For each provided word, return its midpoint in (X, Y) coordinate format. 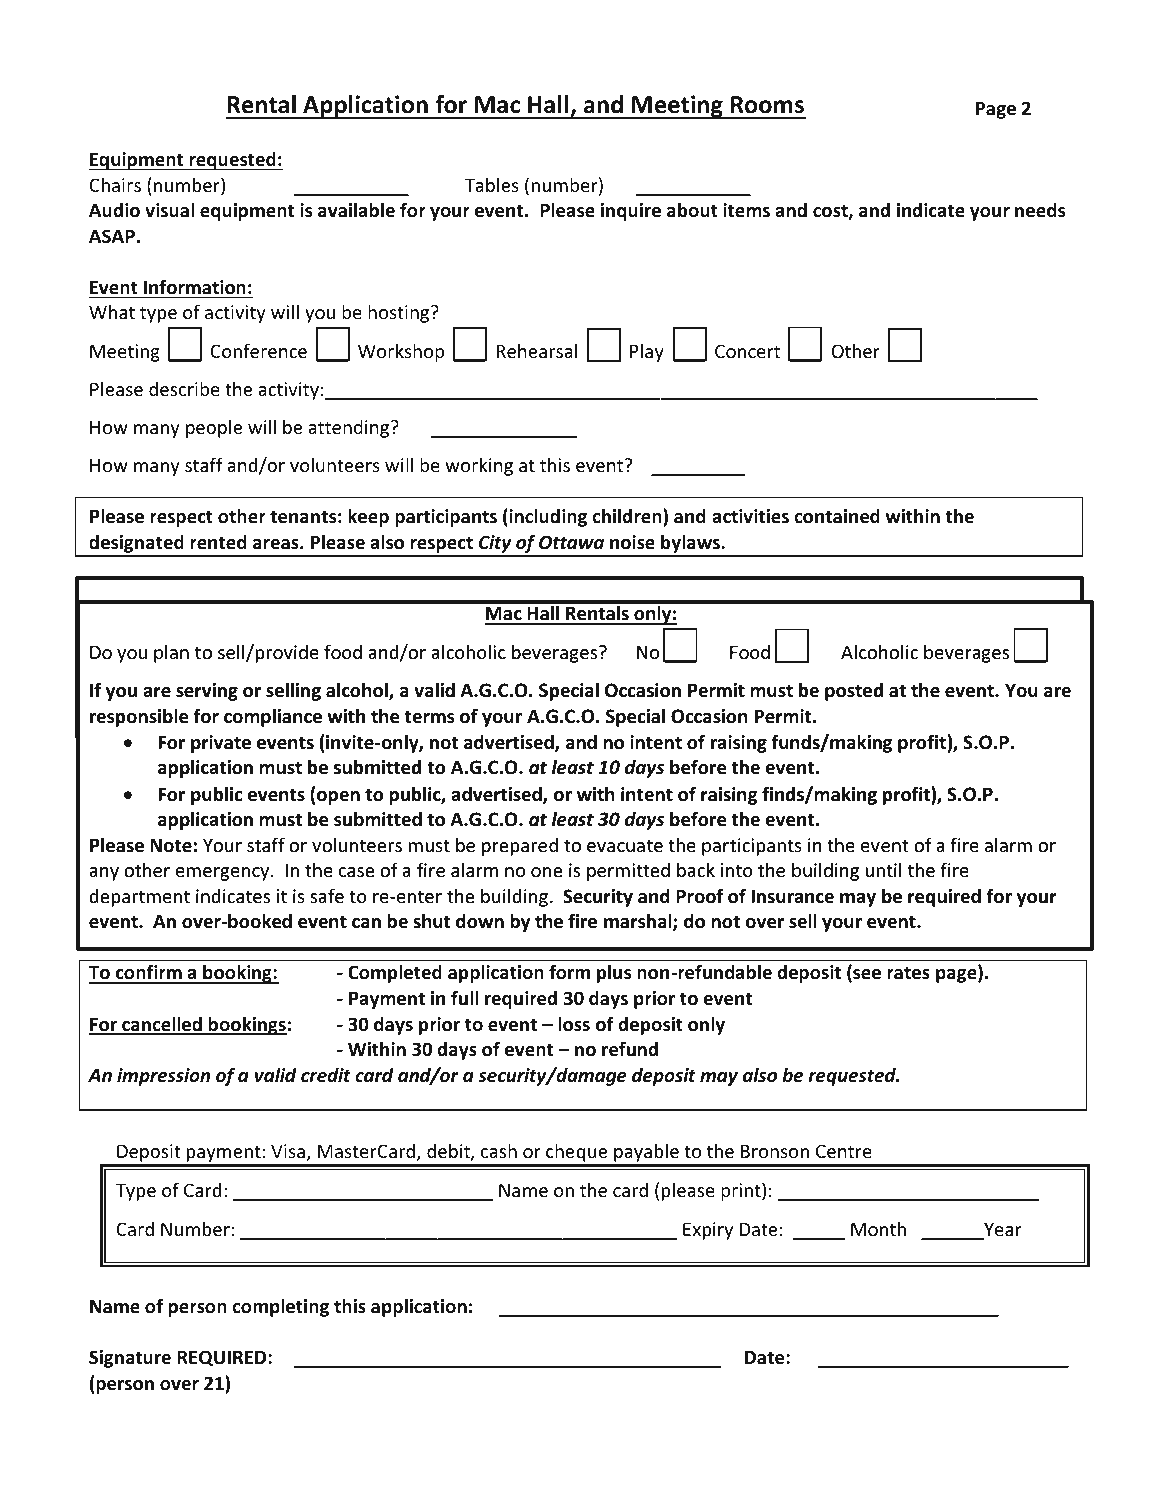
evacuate (625, 845)
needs (1040, 210)
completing (280, 1307)
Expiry (708, 1231)
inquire (631, 212)
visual (169, 210)
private (221, 744)
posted (854, 692)
